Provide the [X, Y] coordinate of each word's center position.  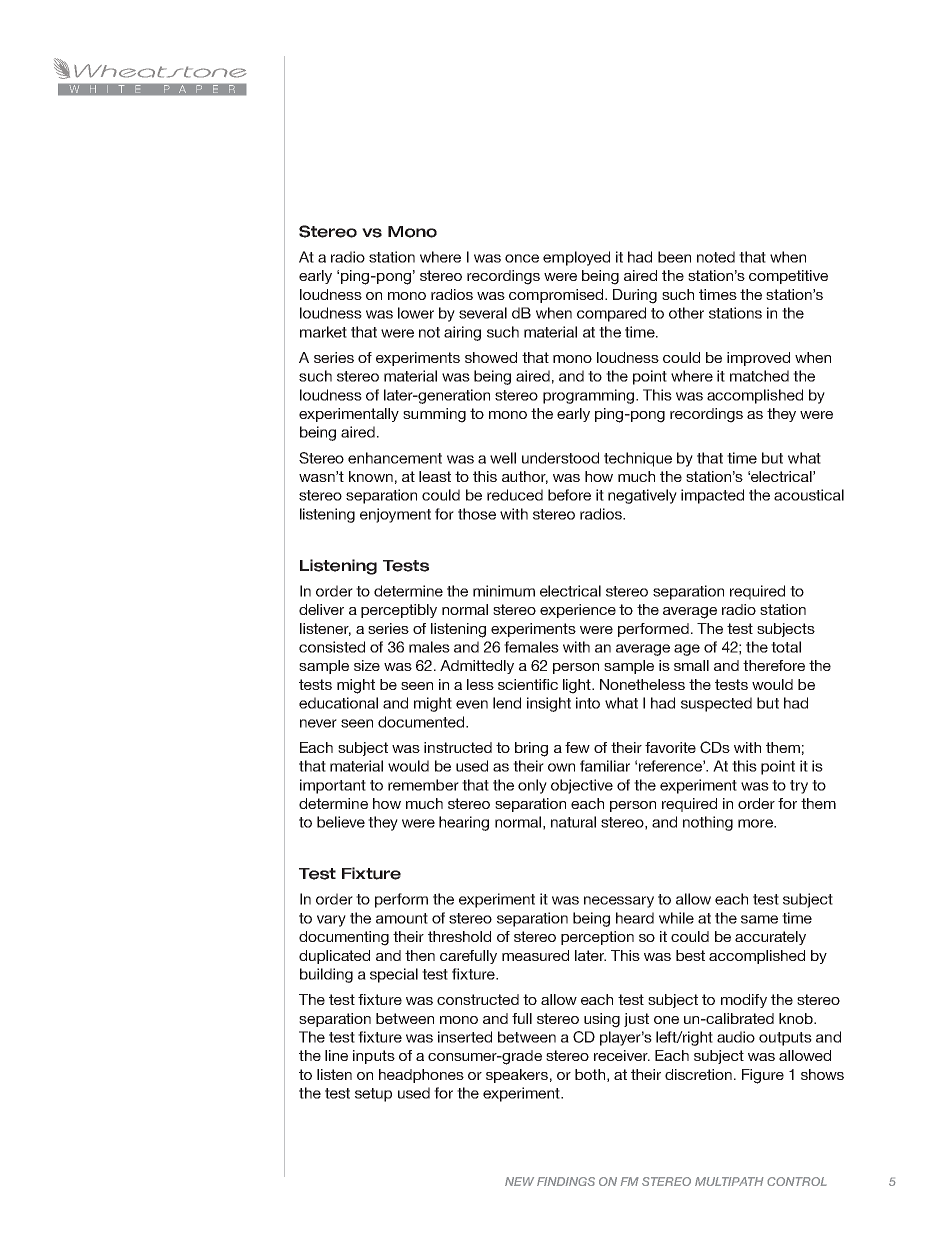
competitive [788, 277]
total [786, 647]
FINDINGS [566, 1181]
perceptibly [399, 611]
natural [573, 822]
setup [373, 1095]
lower [416, 313]
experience [578, 611]
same [759, 919]
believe [341, 822]
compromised [557, 296]
